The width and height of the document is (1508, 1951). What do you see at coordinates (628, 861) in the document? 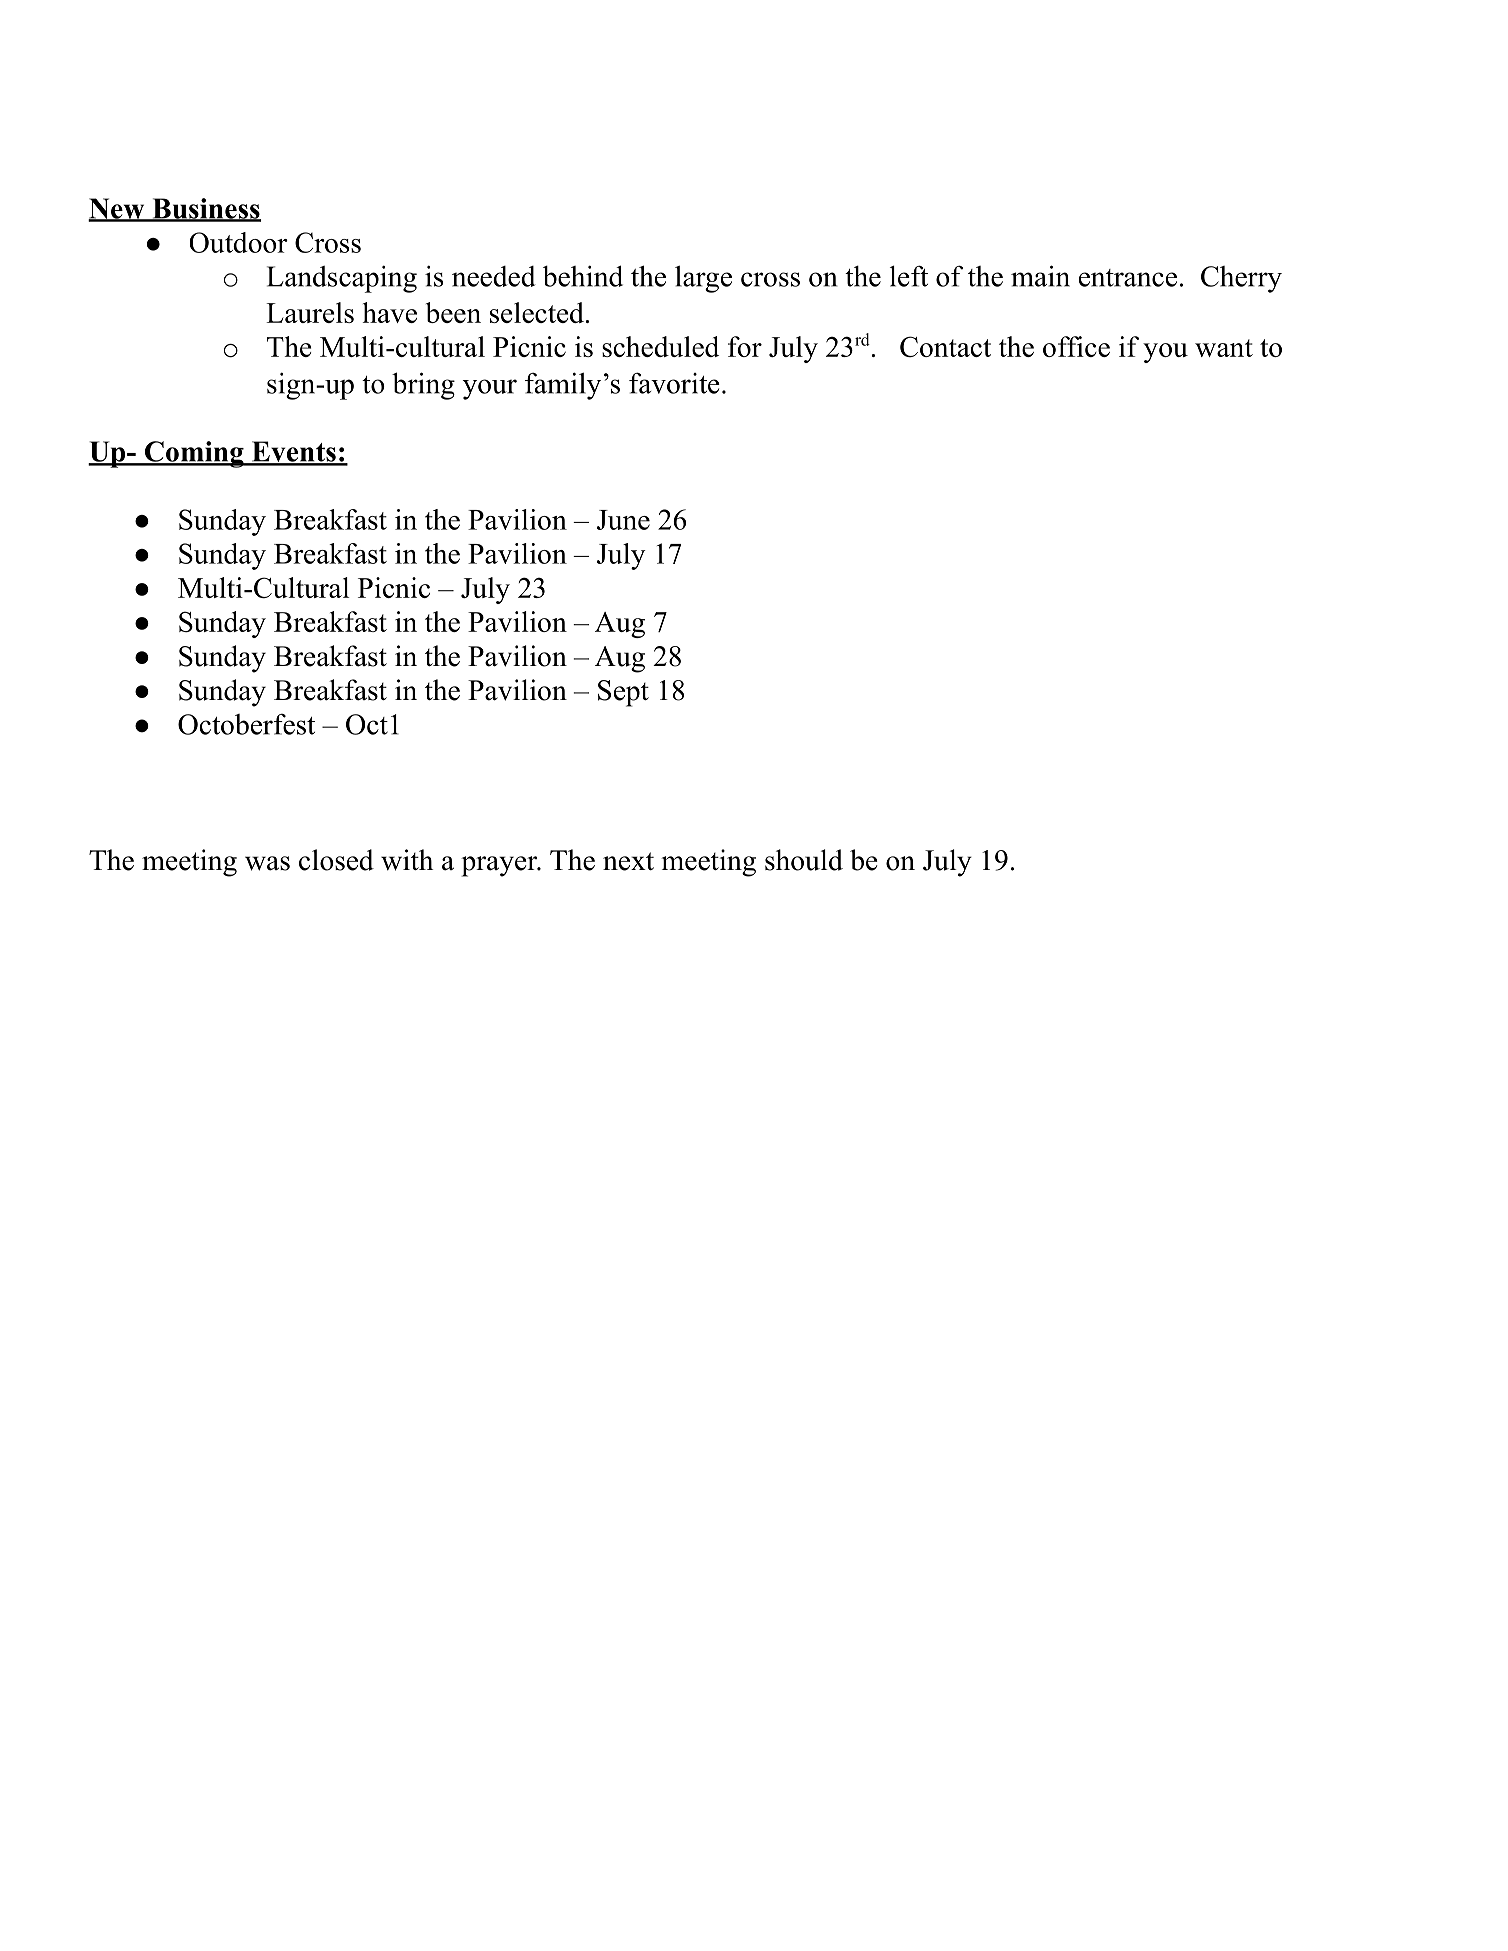
I see `next` at bounding box center [628, 861].
